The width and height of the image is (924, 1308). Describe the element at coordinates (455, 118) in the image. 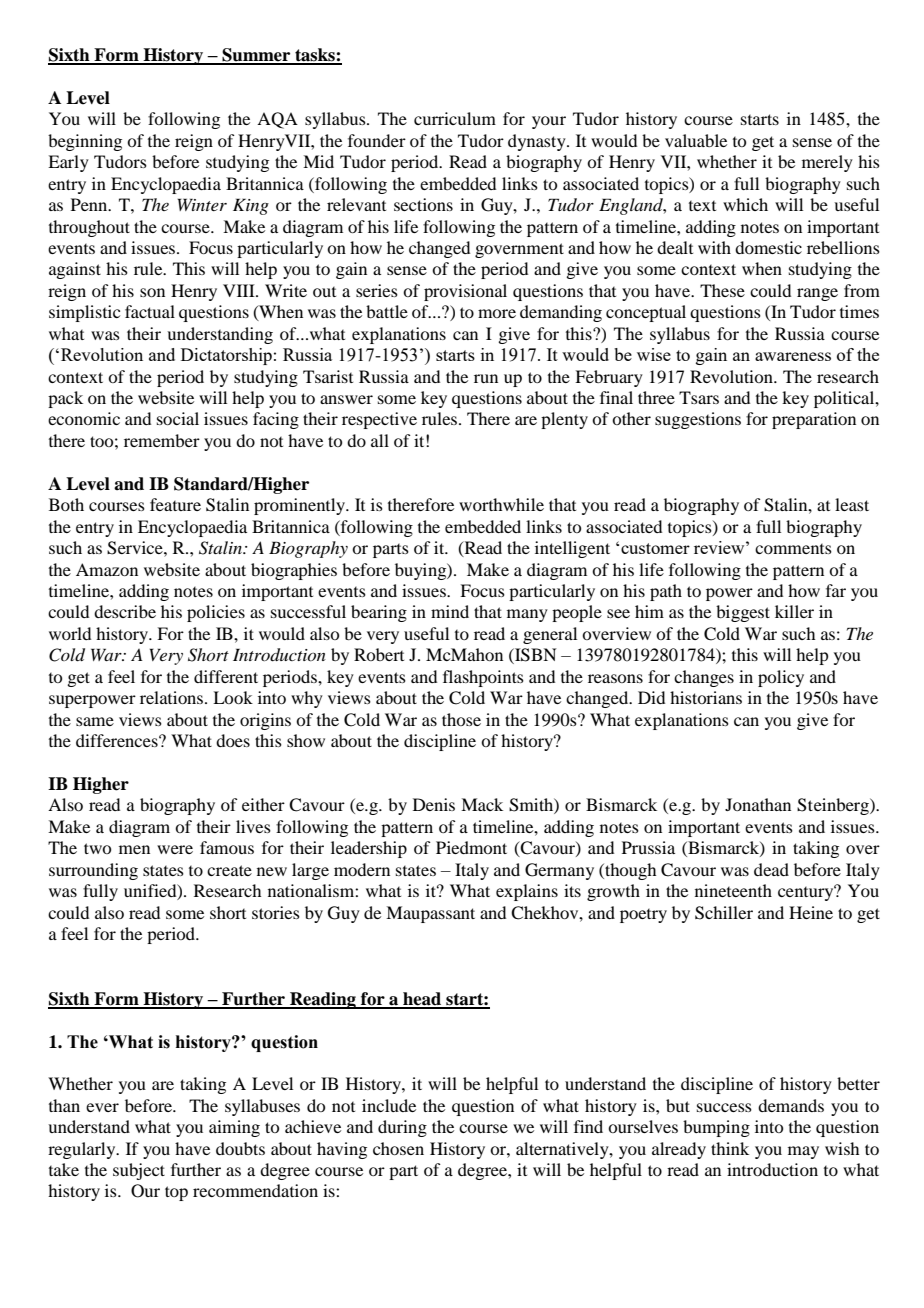

I see `curriculum` at that location.
